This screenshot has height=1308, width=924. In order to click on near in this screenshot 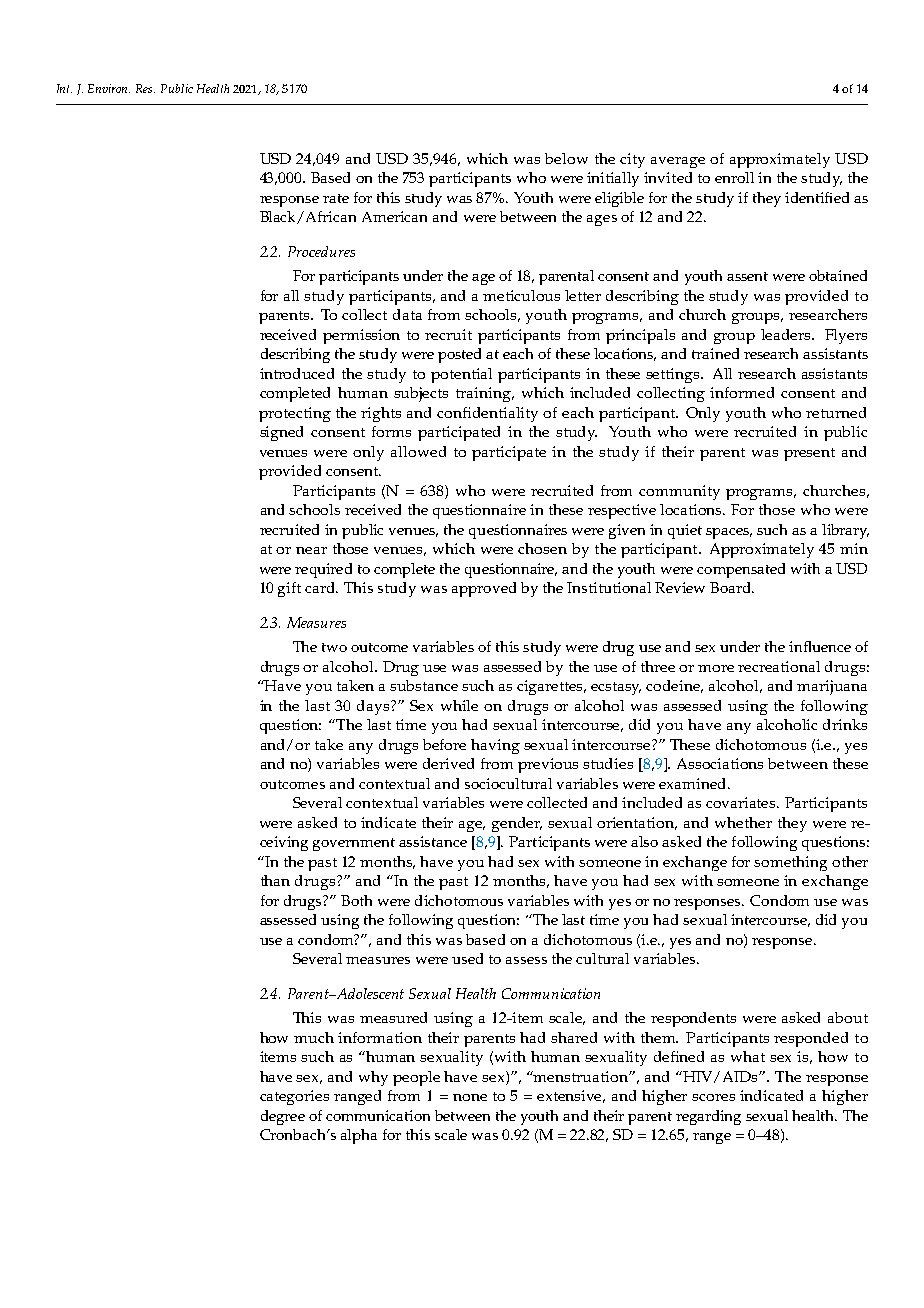, I will do `click(311, 550)`.
